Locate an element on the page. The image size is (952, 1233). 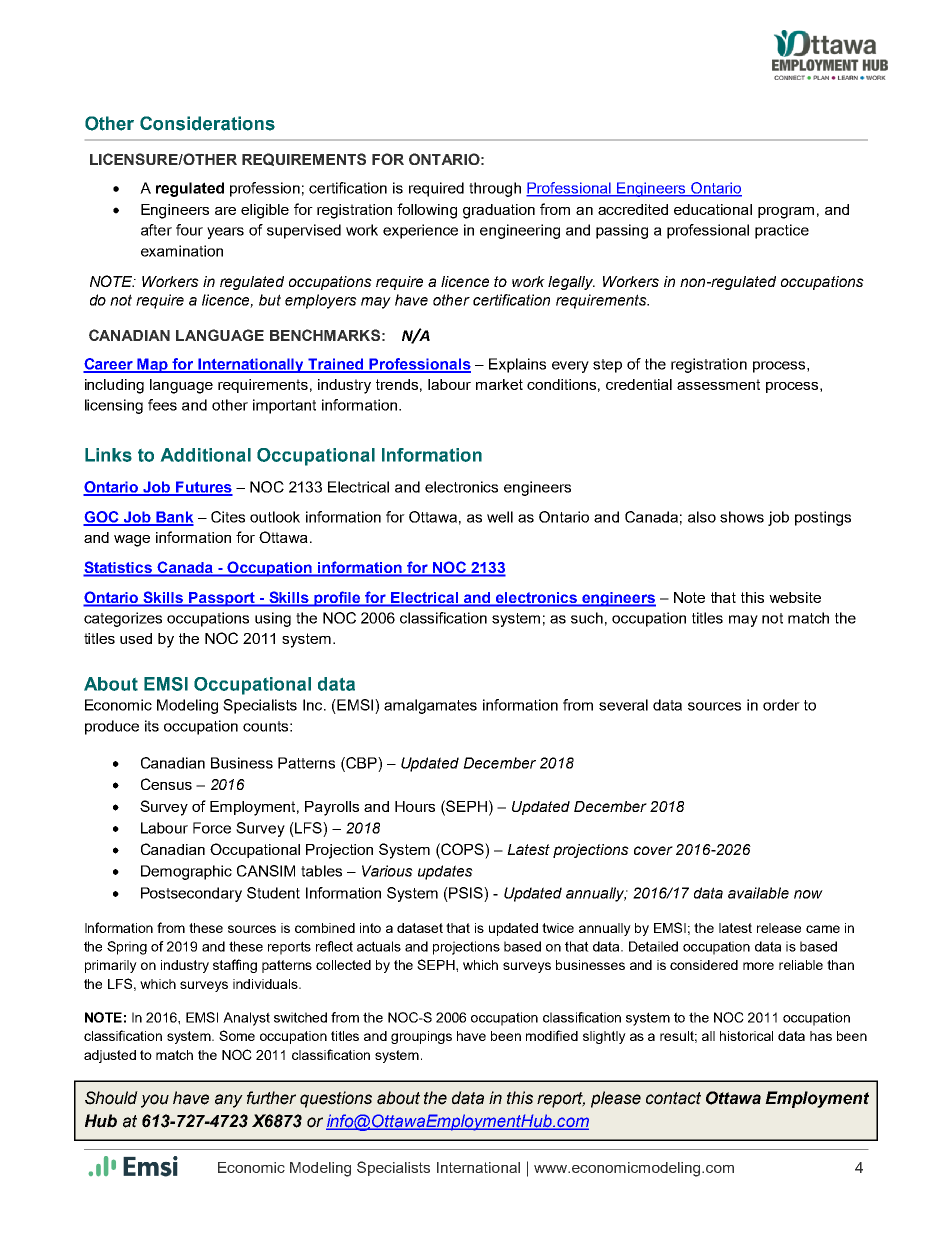
Force is located at coordinates (212, 828).
